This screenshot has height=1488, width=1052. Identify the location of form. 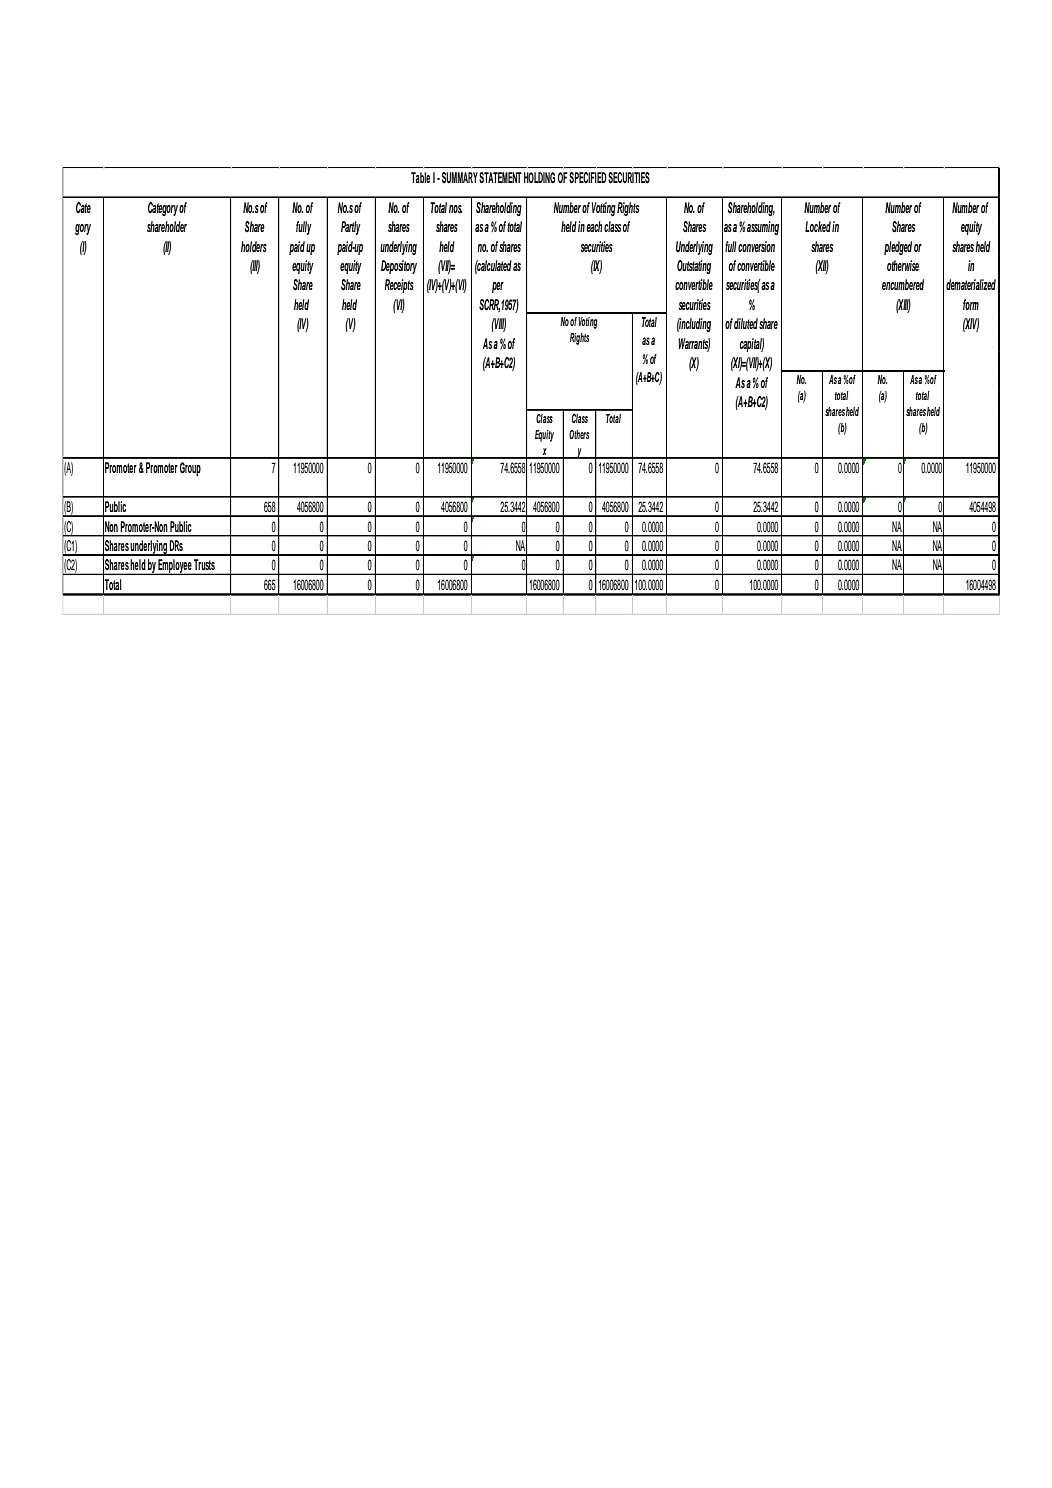
(971, 304).
